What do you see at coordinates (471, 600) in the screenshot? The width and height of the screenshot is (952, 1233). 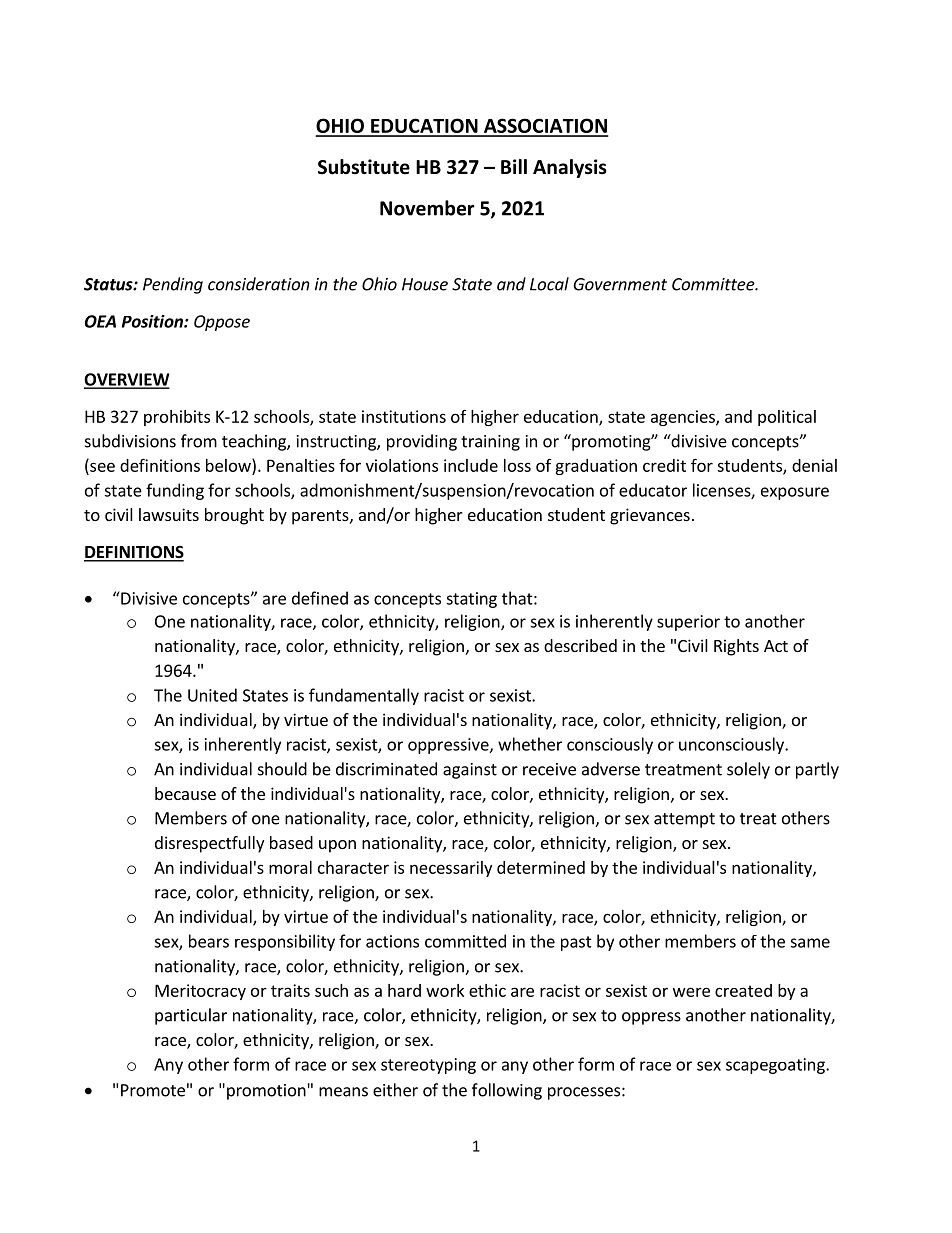 I see `stating` at bounding box center [471, 600].
